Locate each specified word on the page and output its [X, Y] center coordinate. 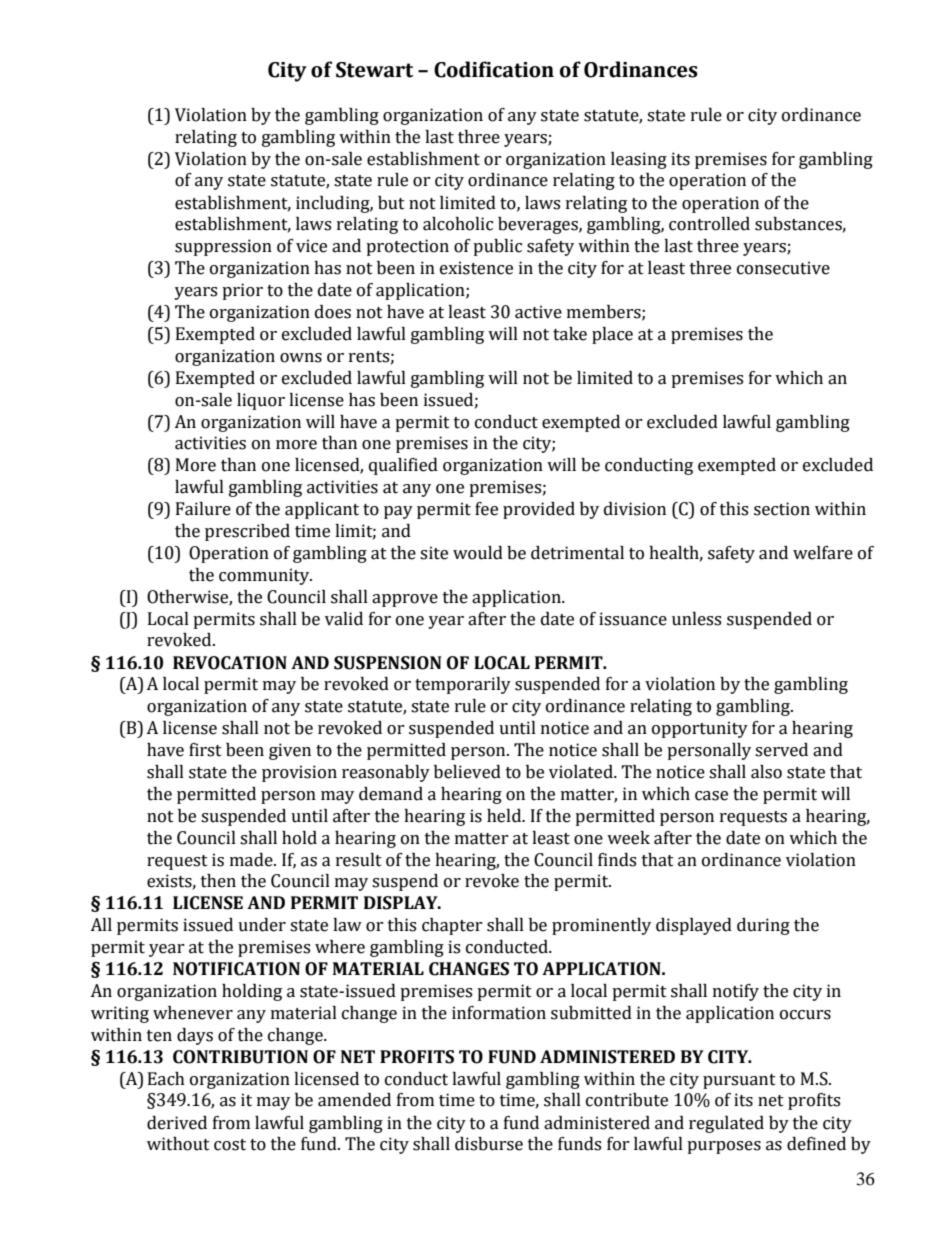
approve [405, 600]
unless [696, 619]
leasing [639, 160]
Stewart [374, 70]
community [265, 576]
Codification [494, 69]
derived [177, 1123]
